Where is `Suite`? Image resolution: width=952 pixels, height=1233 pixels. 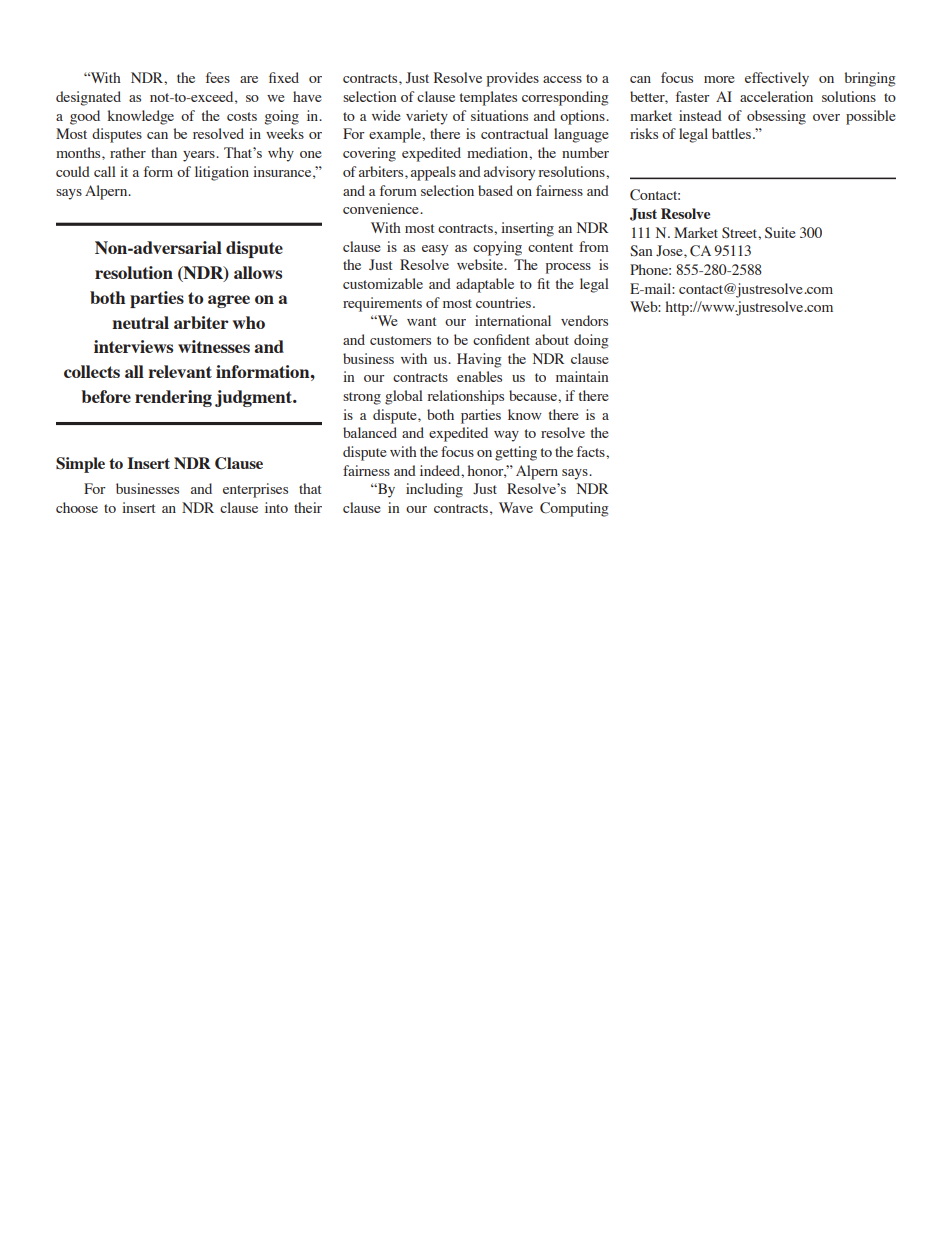 Suite is located at coordinates (780, 233).
